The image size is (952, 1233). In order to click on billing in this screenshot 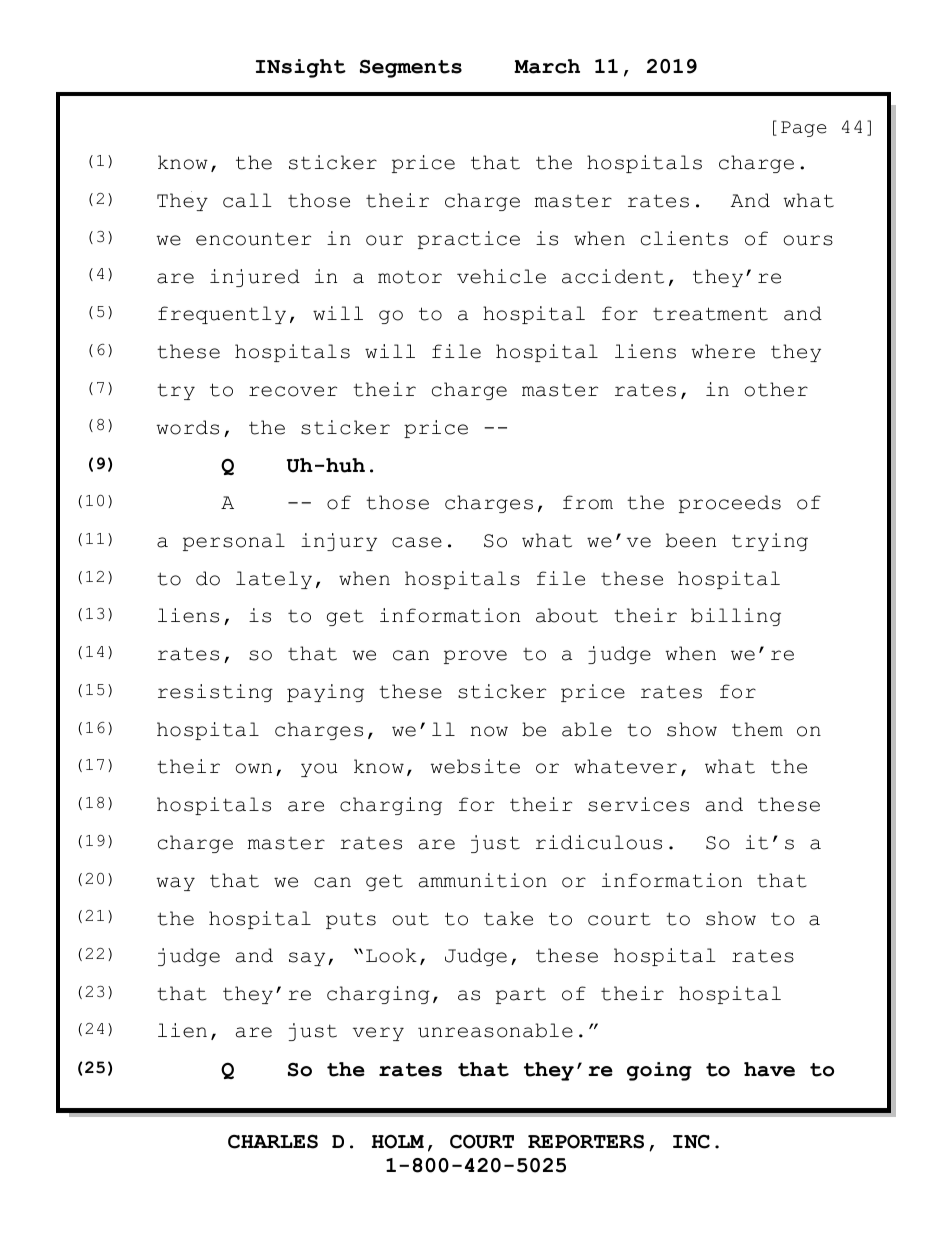, I will do `click(736, 617)`.
